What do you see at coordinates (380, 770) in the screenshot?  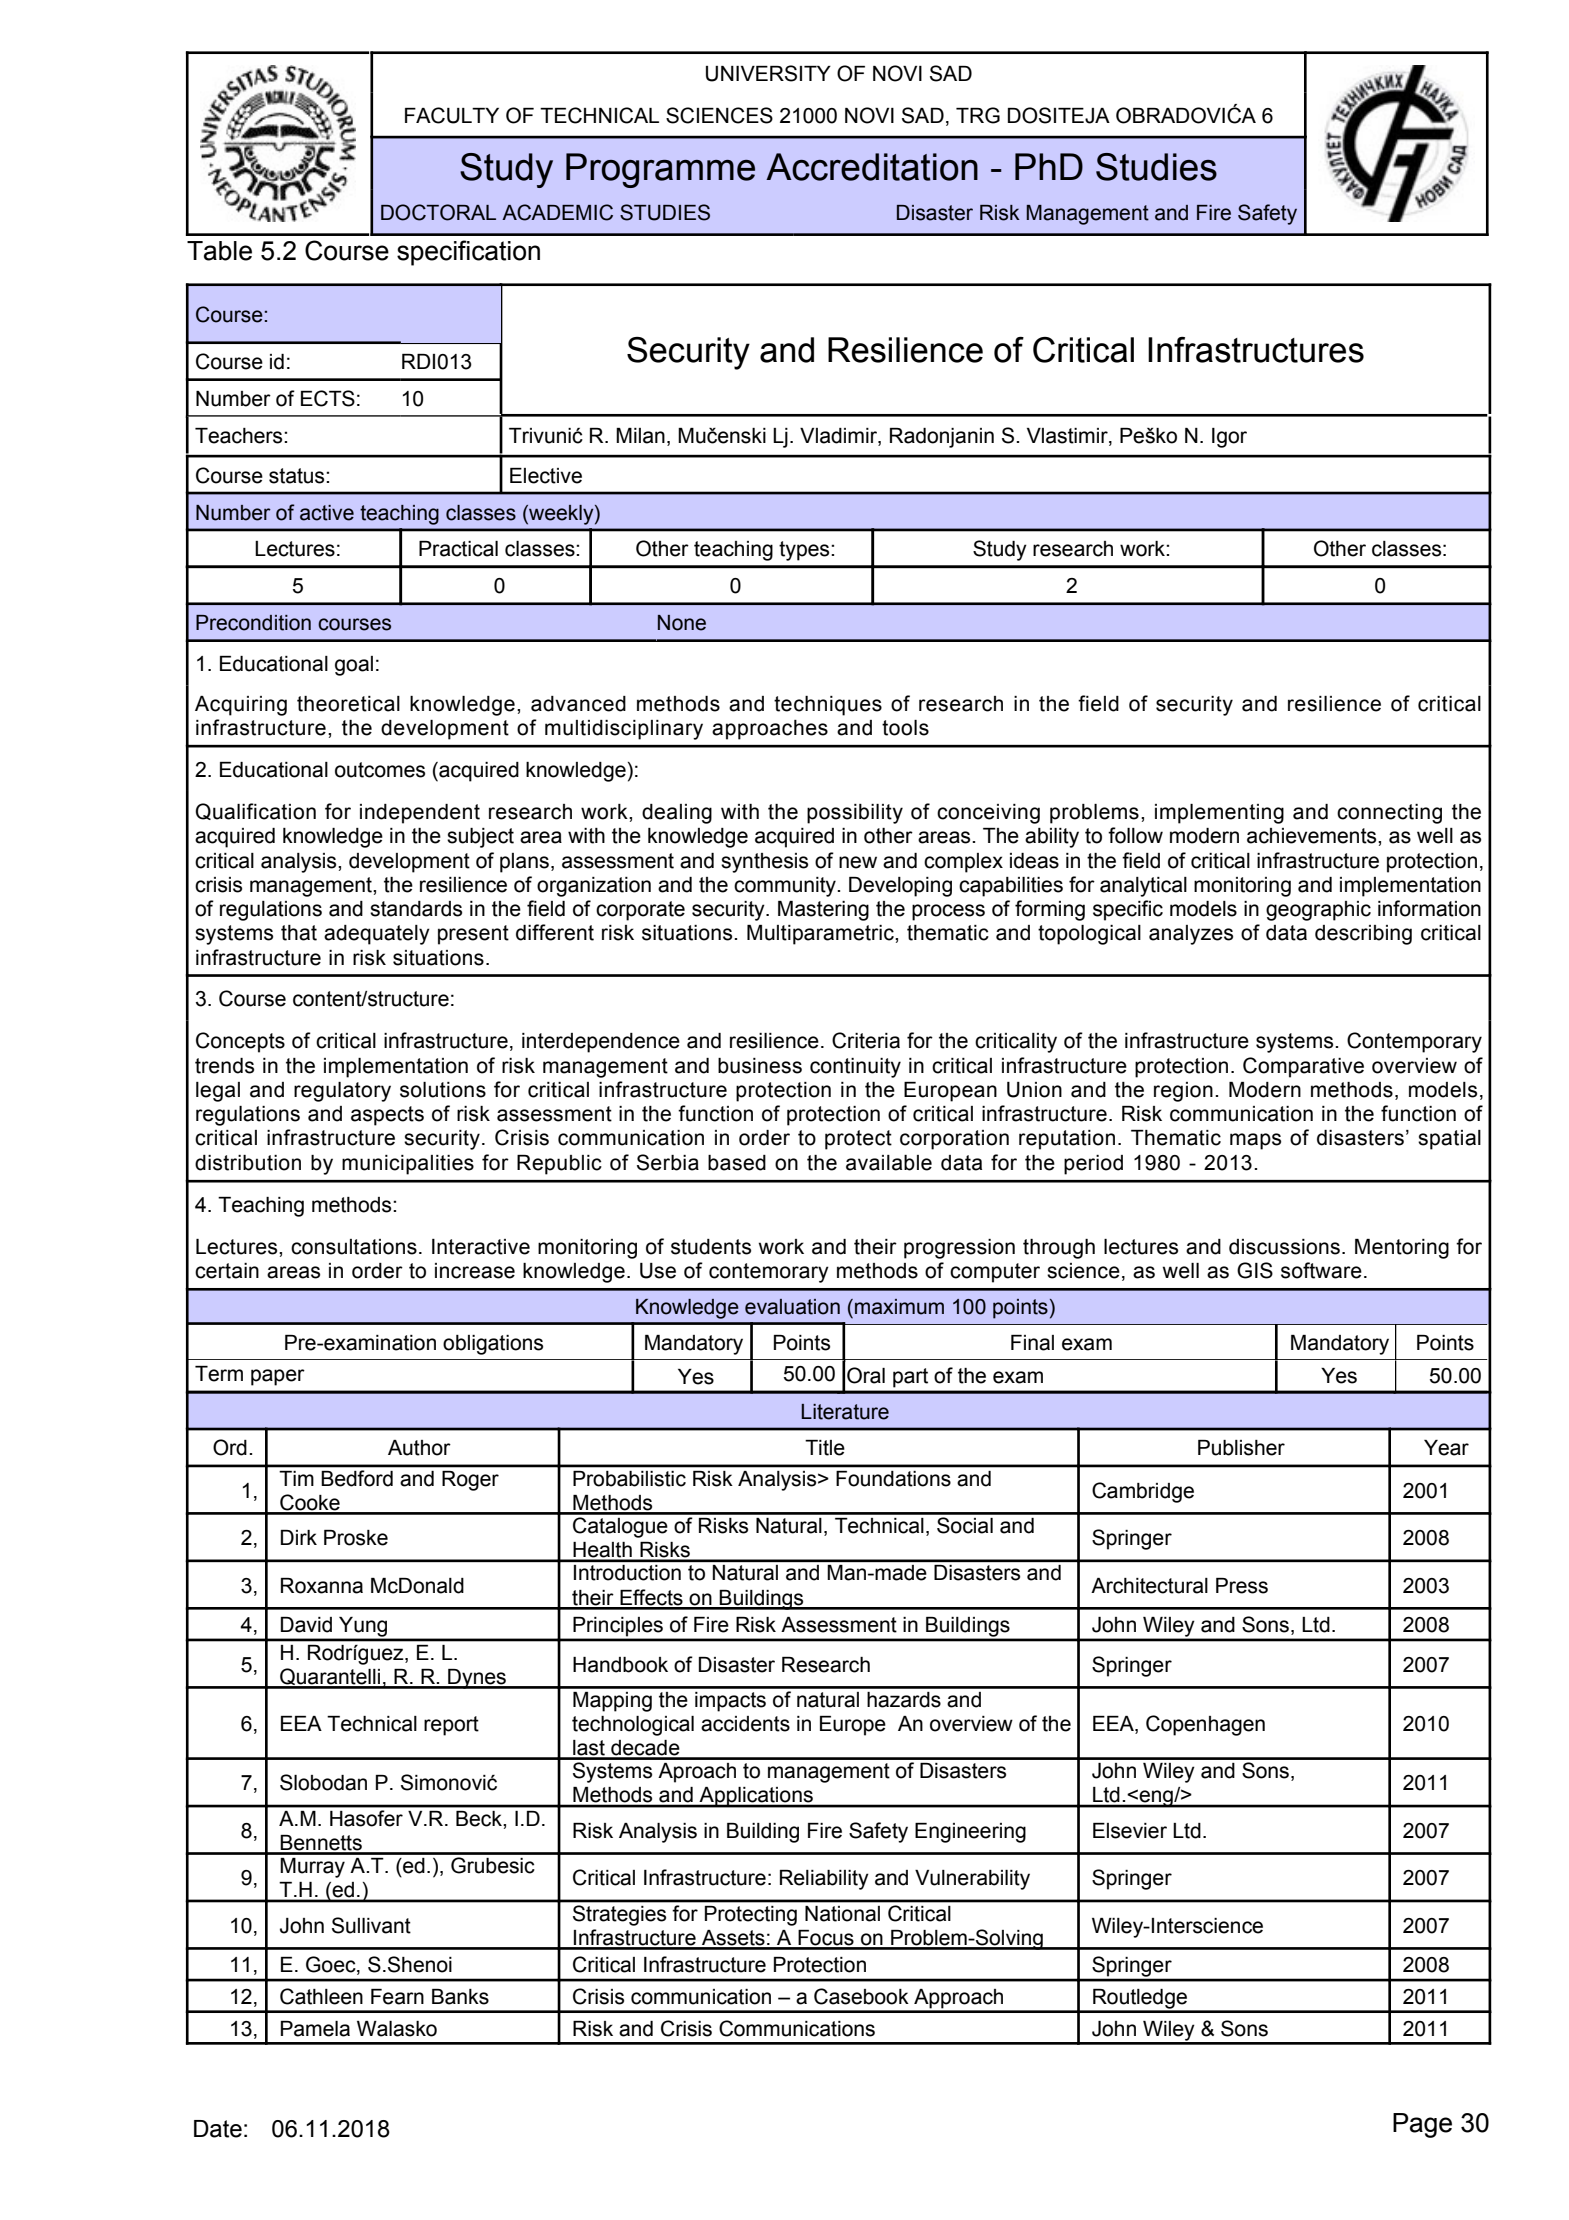 I see `outcomes` at bounding box center [380, 770].
